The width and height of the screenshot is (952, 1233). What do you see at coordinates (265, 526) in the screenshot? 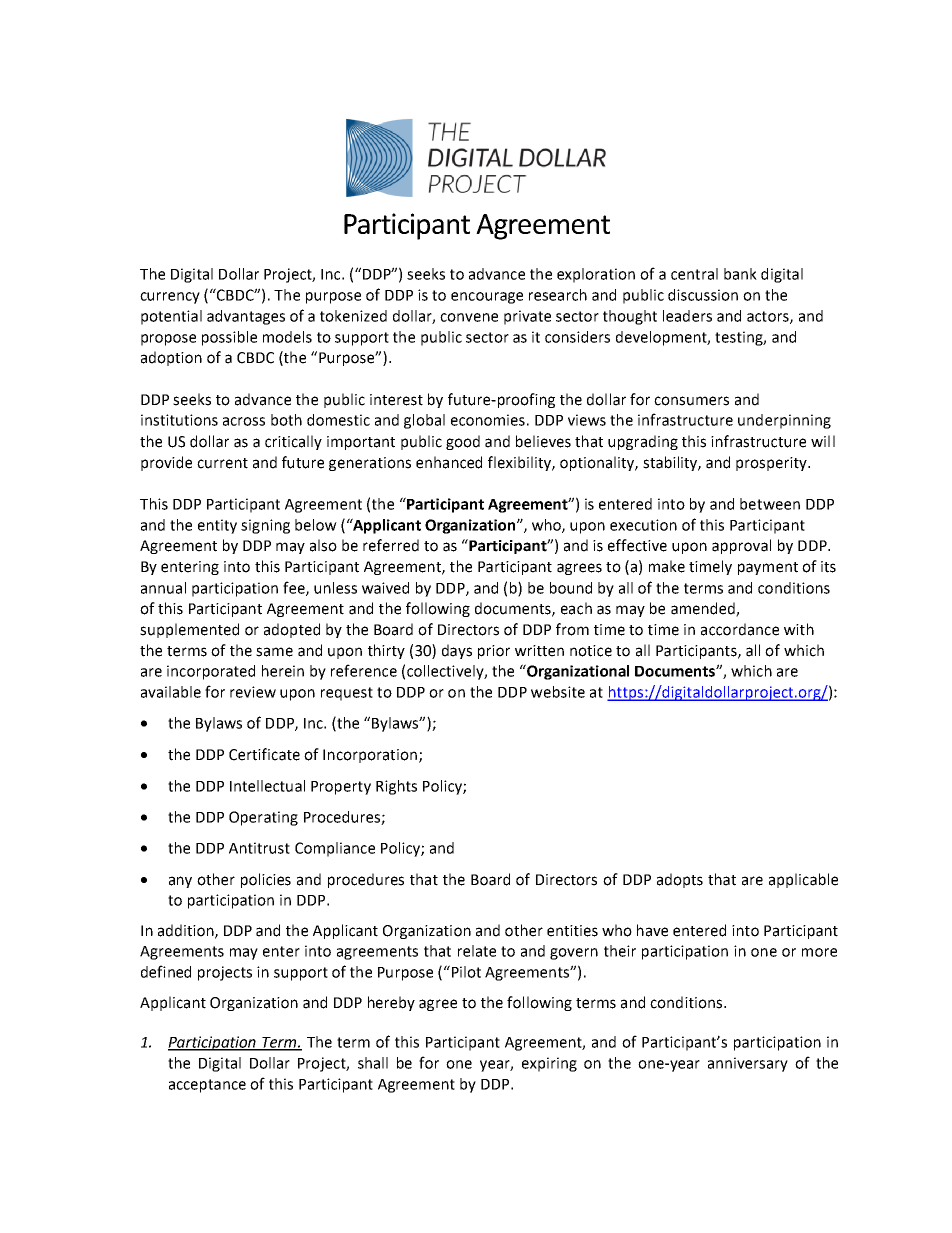
I see `signing` at bounding box center [265, 526].
